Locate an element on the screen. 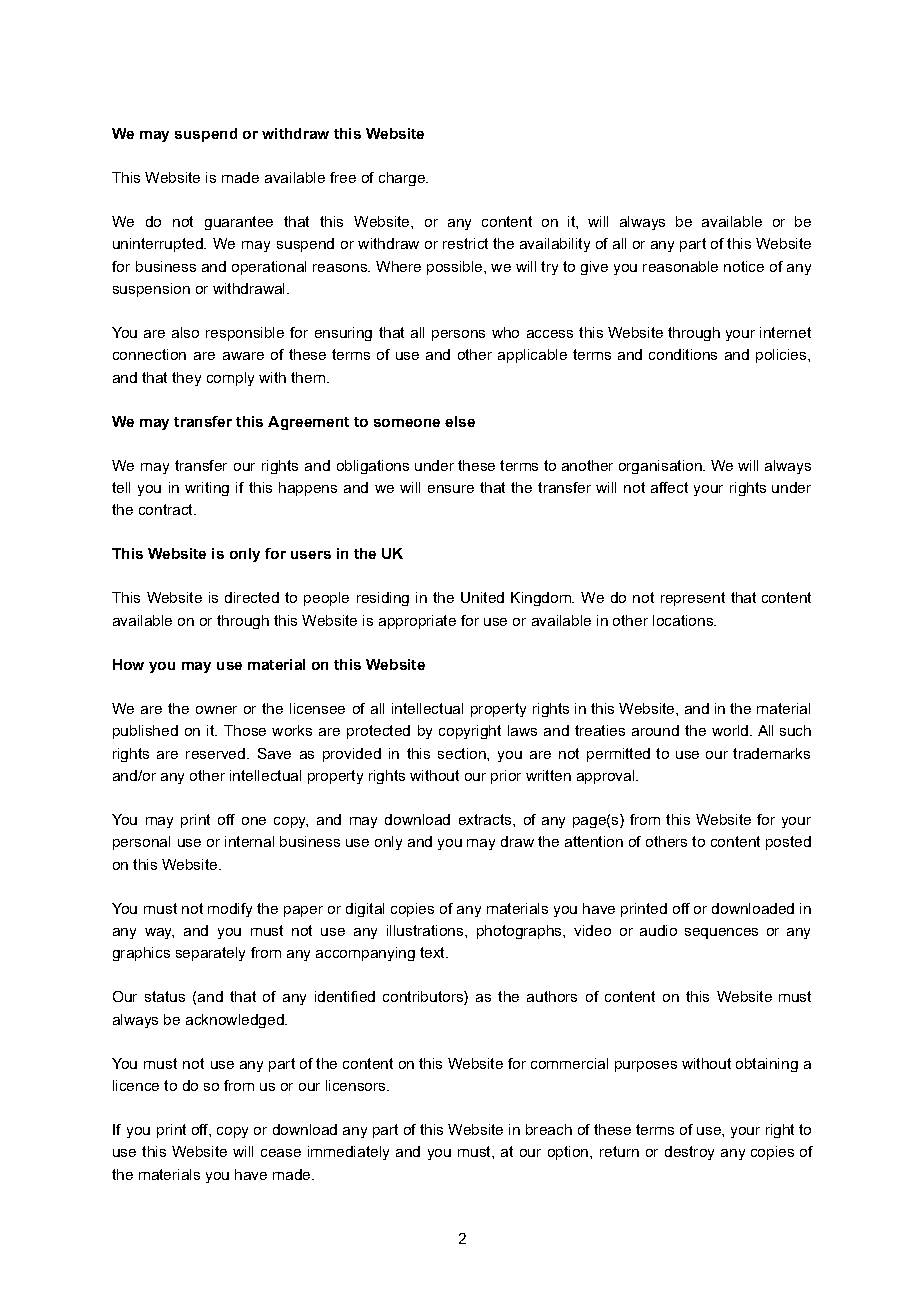 This screenshot has width=924, height=1310. notice is located at coordinates (744, 266).
